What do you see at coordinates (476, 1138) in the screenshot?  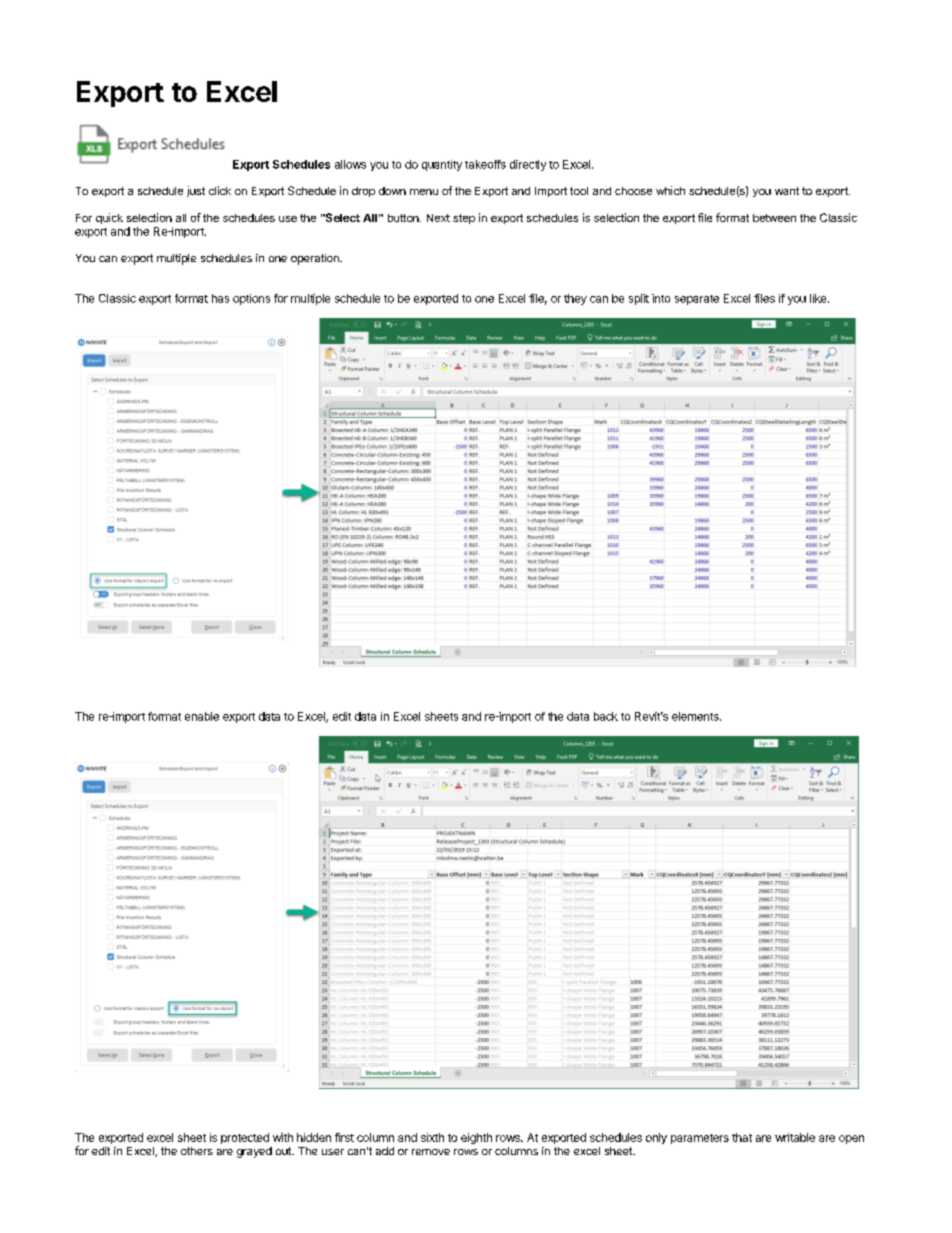 I see `eighth` at bounding box center [476, 1138].
